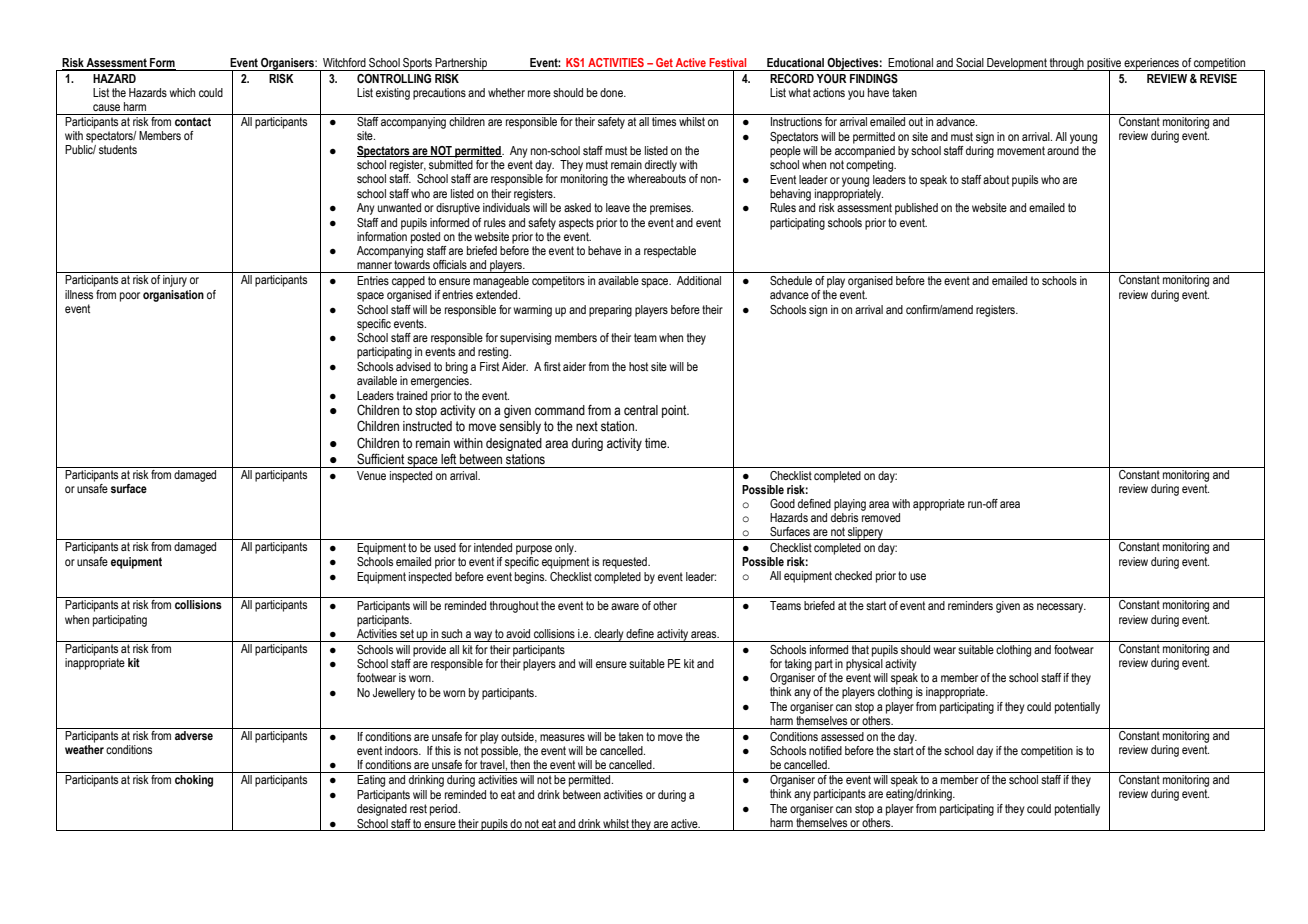 Image resolution: width=1308 pixels, height=924 pixels. I want to click on which, so click(182, 92).
